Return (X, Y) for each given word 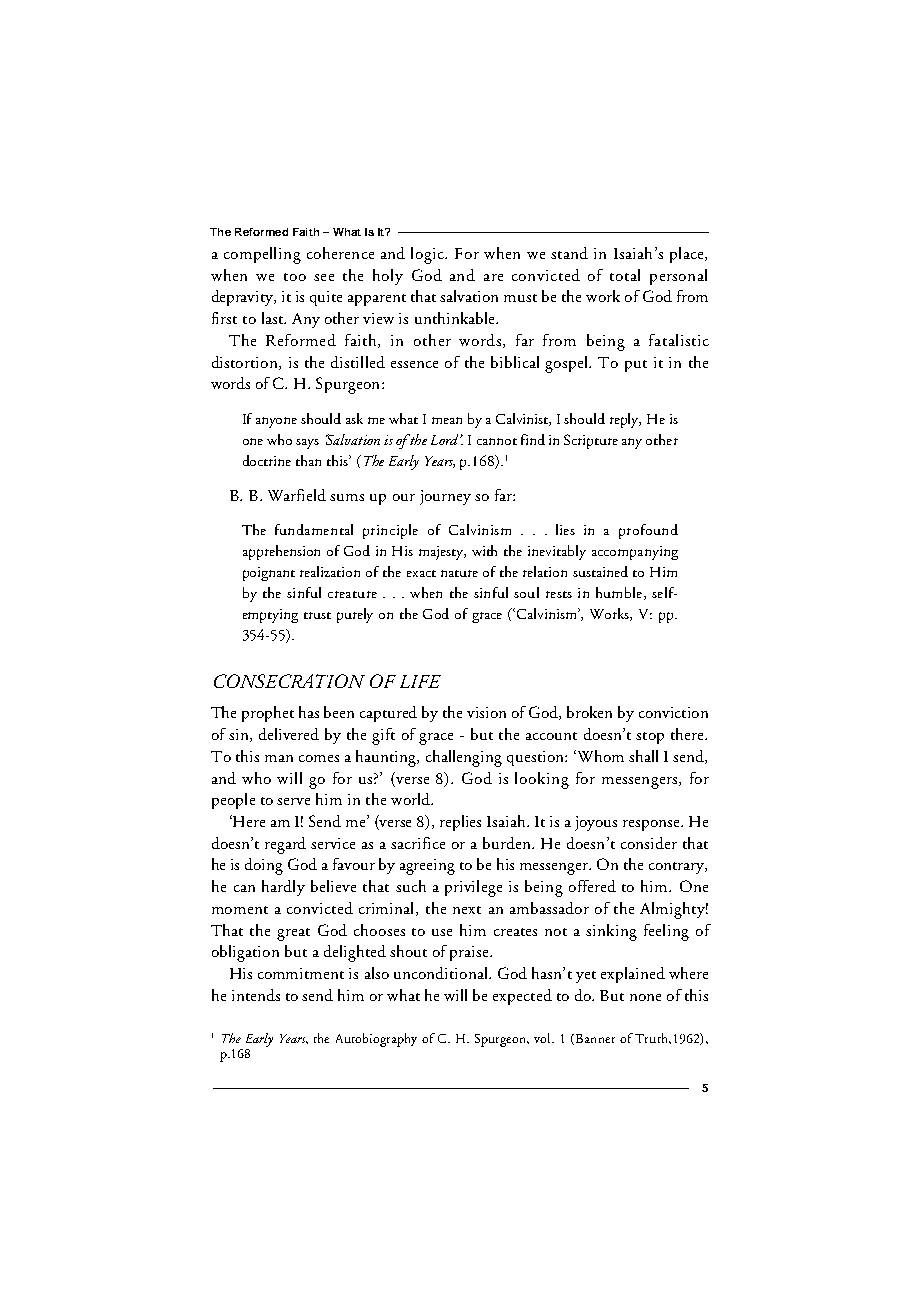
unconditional (442, 973)
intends (256, 995)
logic (429, 255)
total (625, 275)
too (295, 277)
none (645, 997)
